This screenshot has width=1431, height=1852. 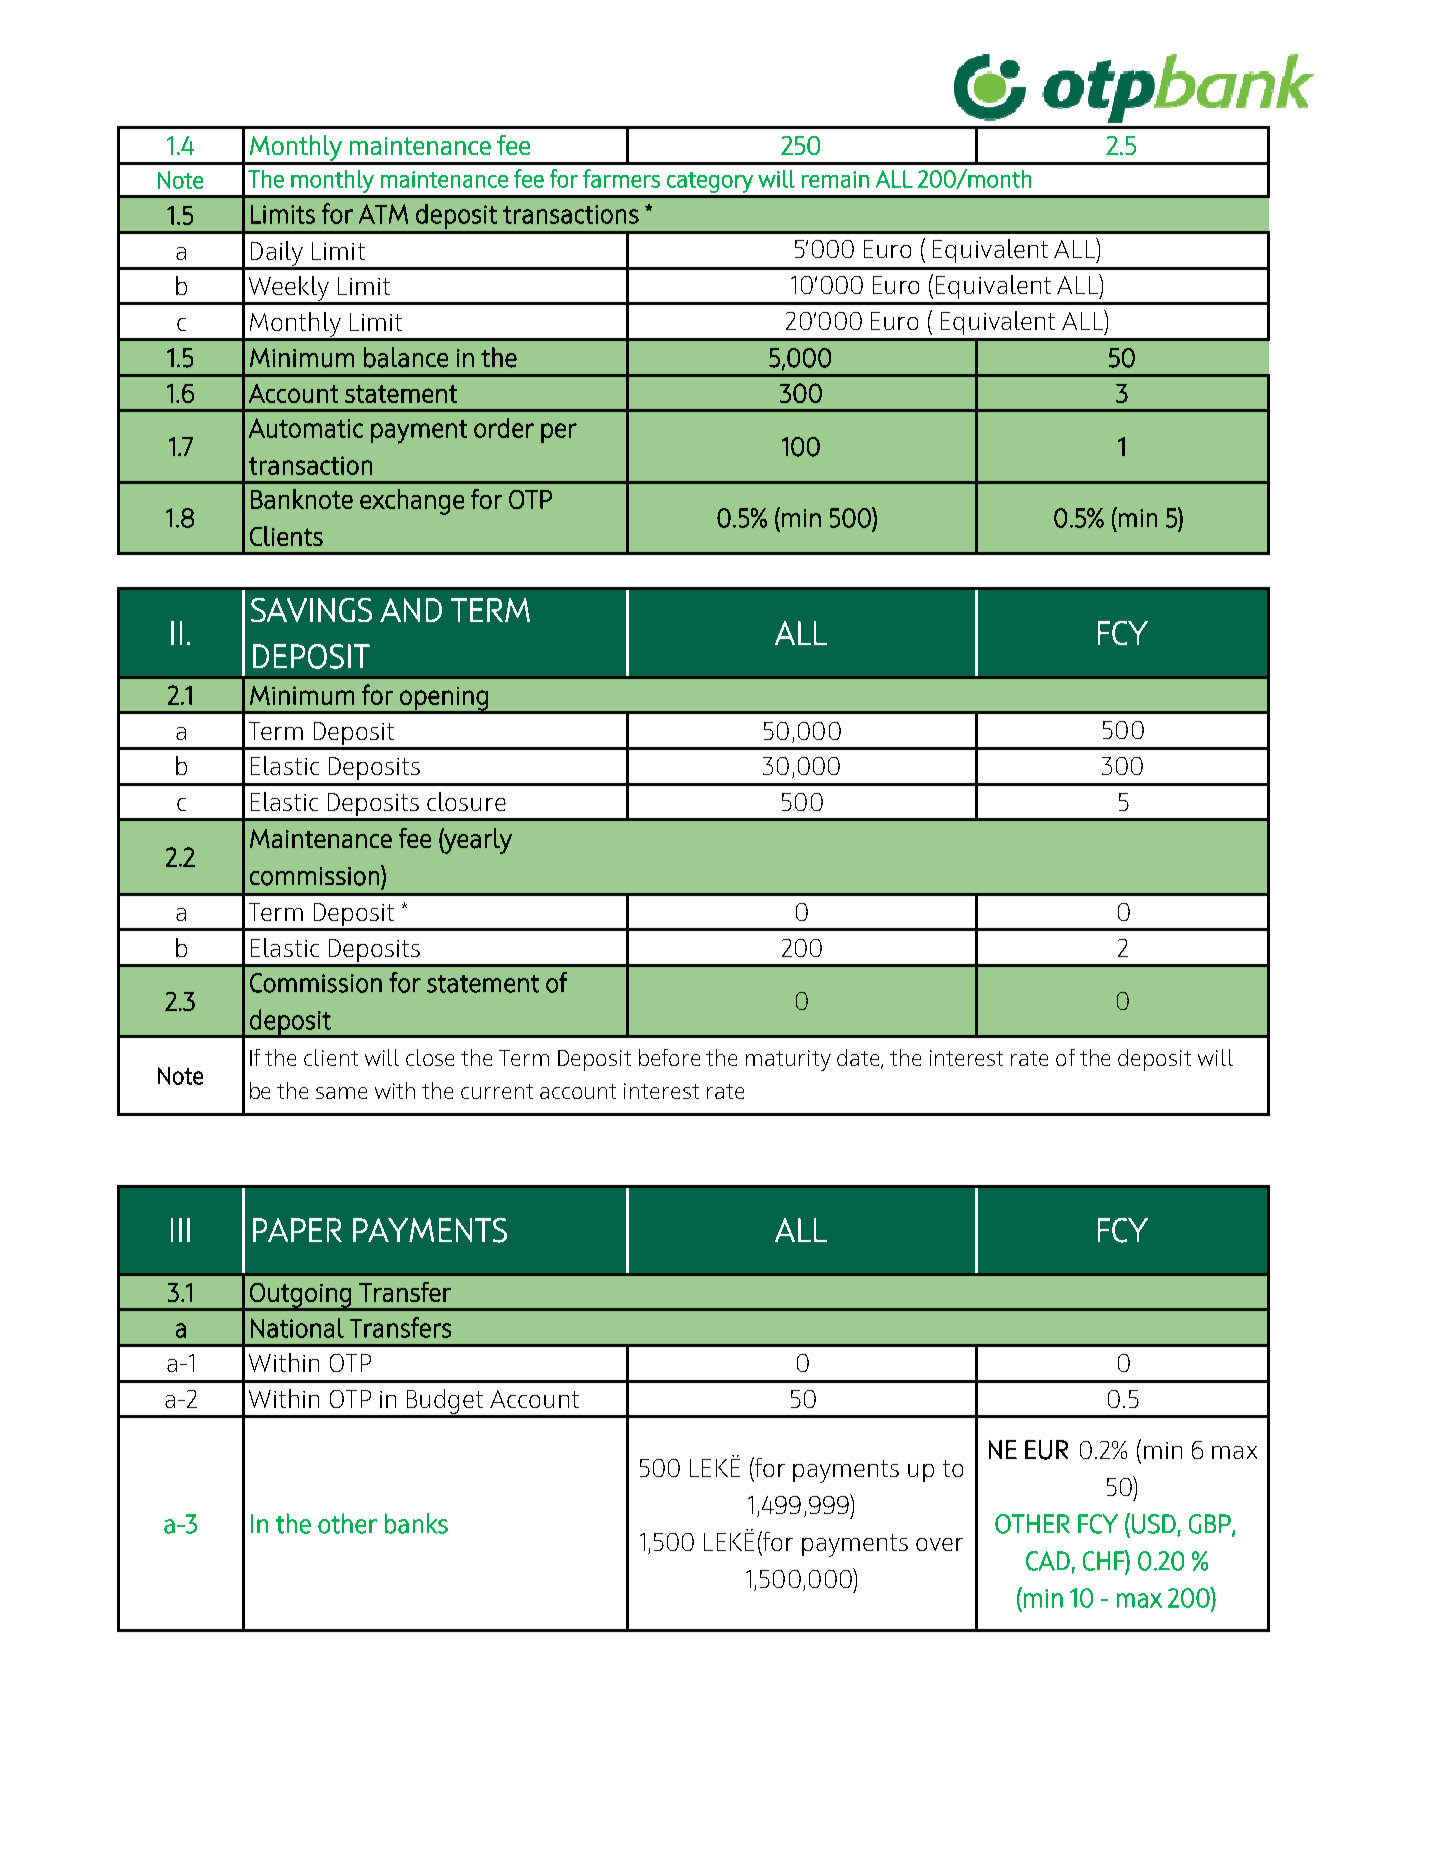 I want to click on farmers, so click(x=621, y=178).
